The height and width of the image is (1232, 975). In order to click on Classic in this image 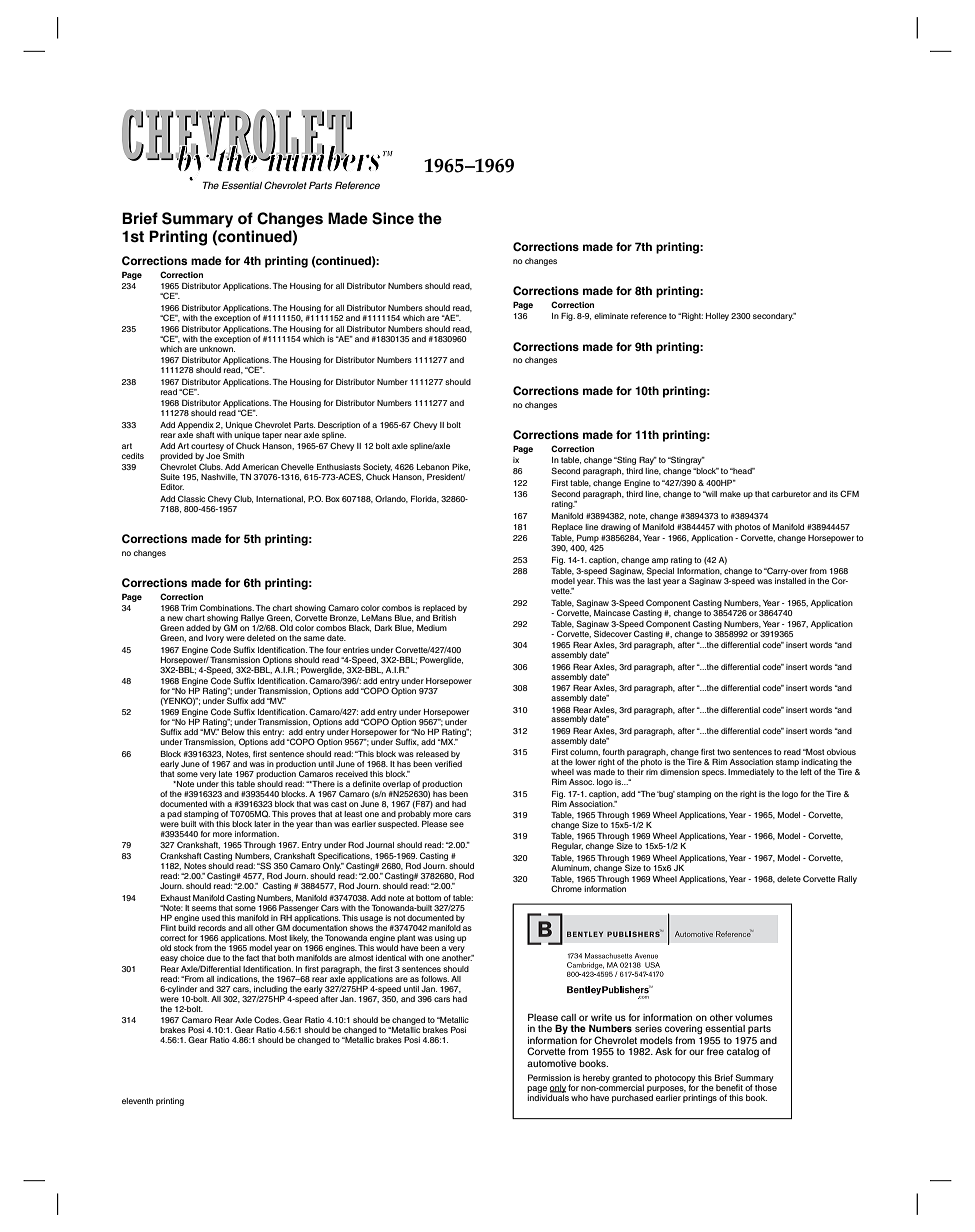, I will do `click(191, 498)`.
